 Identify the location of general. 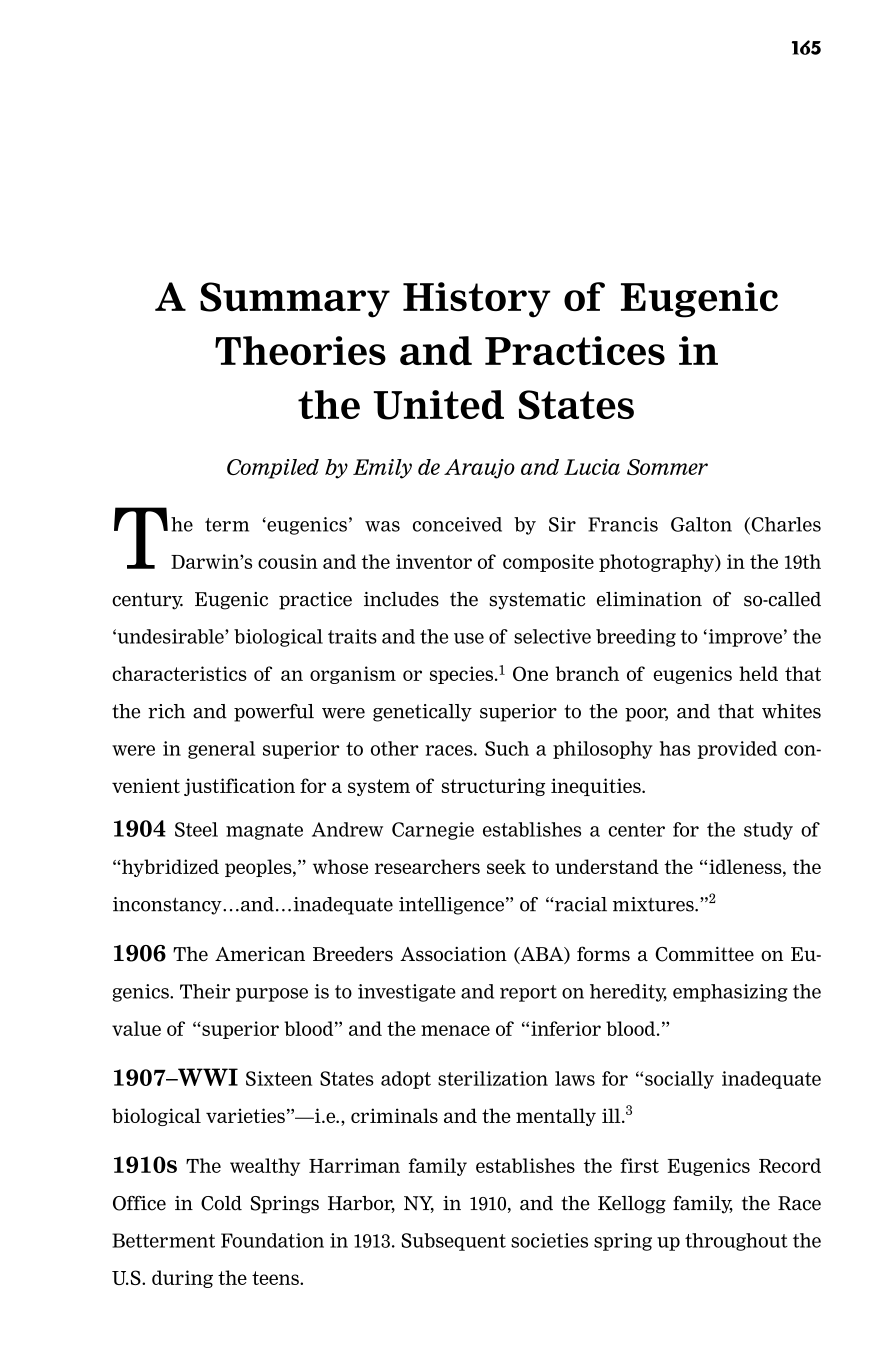
(221, 750).
